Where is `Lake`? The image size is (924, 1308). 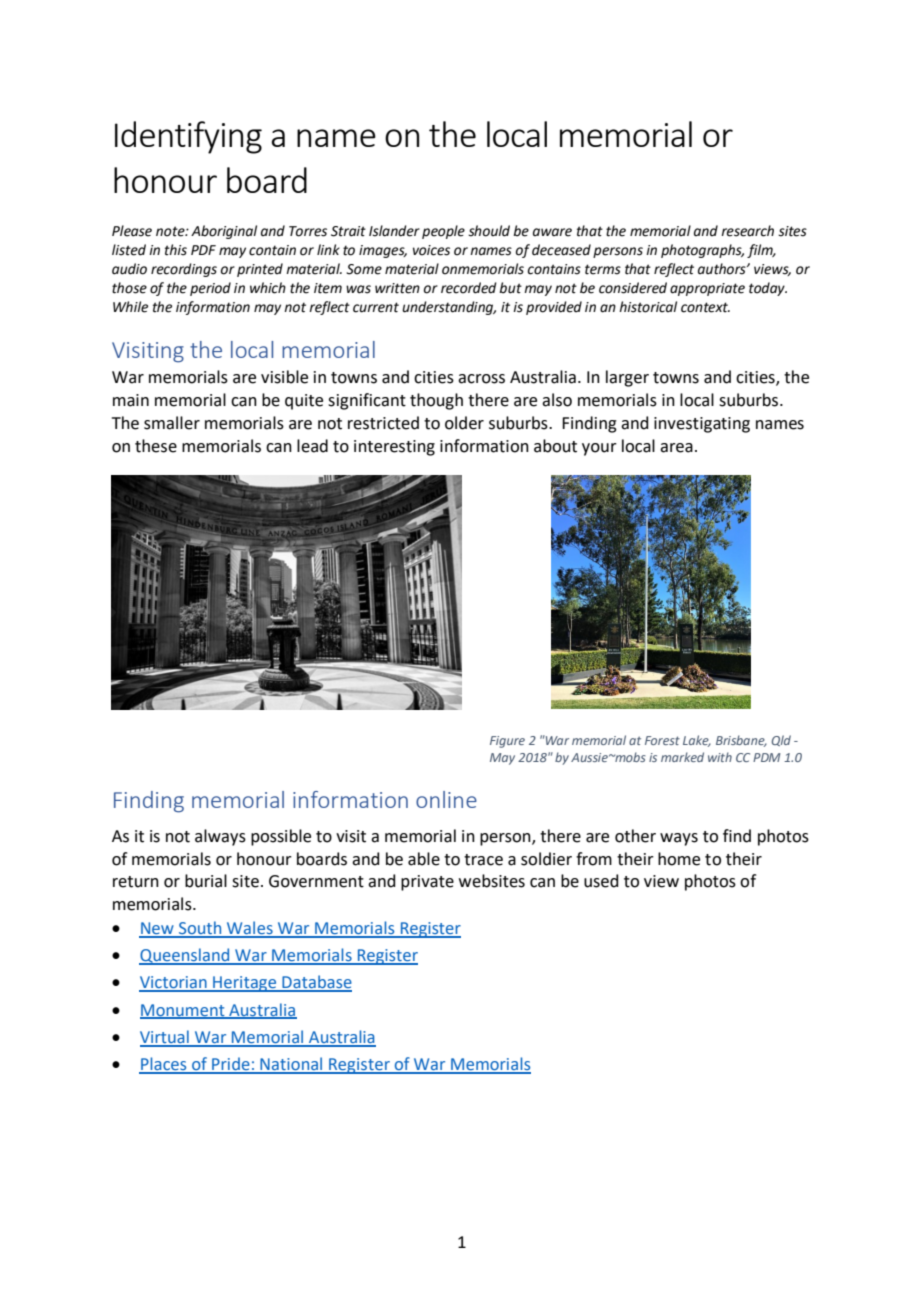 Lake is located at coordinates (697, 741).
